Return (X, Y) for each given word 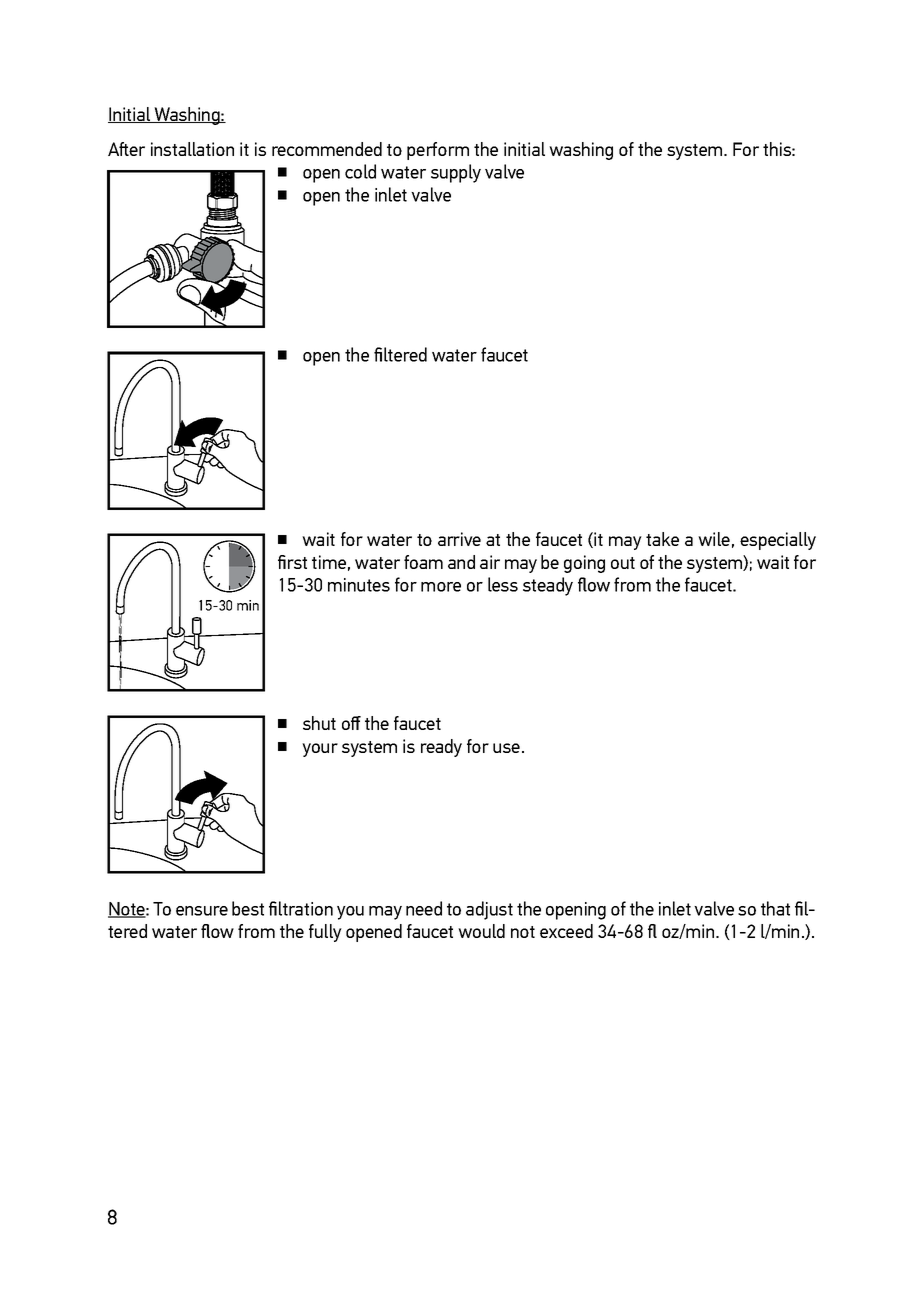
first (292, 562)
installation (192, 149)
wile (714, 539)
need (424, 908)
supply (456, 173)
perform (438, 151)
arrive (459, 539)
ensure (202, 911)
